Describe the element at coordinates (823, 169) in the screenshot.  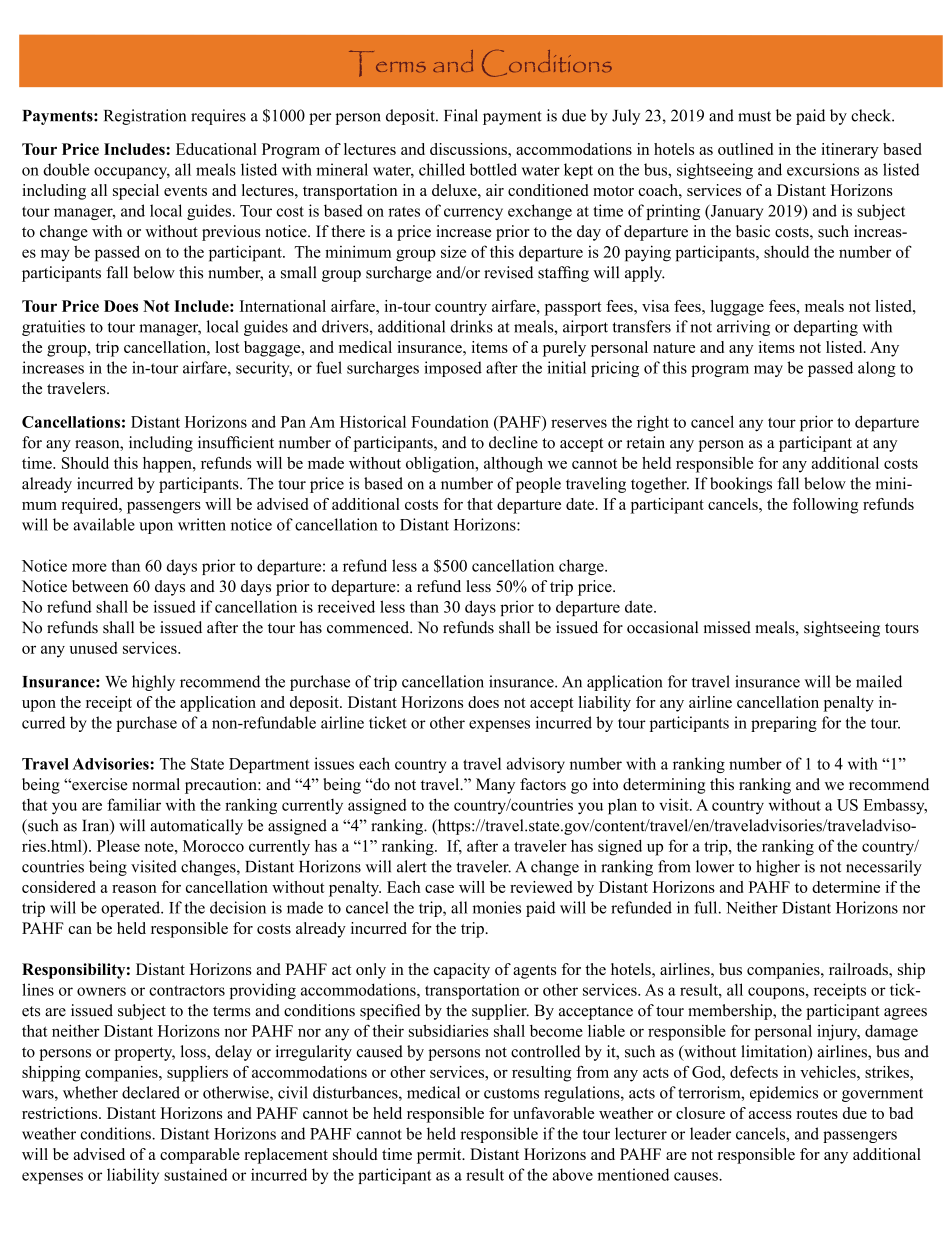
I see `excursions` at that location.
